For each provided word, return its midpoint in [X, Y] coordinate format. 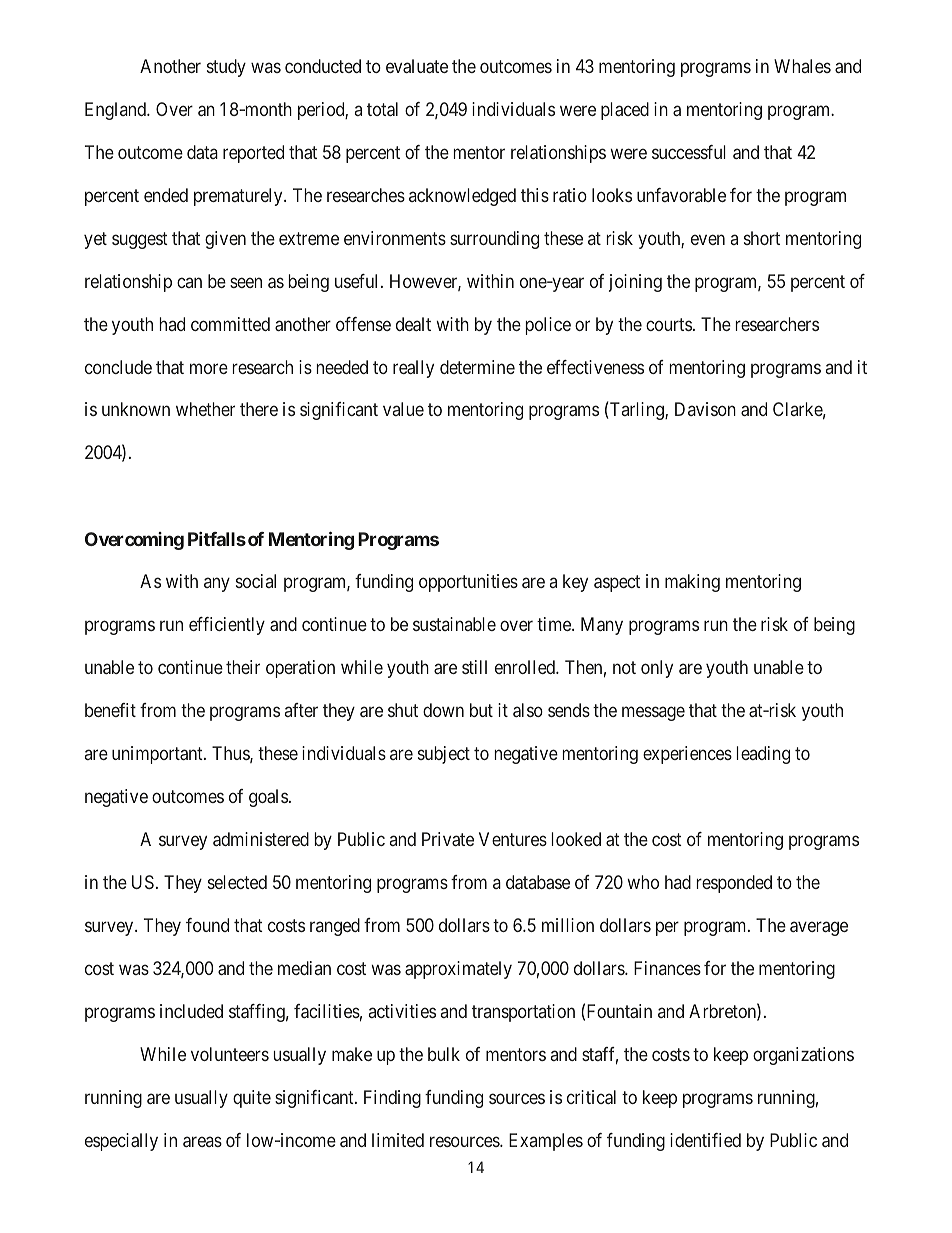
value [403, 409]
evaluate [417, 66]
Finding [392, 1099]
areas [202, 1141]
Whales [802, 66]
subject [444, 755]
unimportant [158, 755]
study [226, 68]
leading [763, 755]
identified [705, 1140]
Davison [705, 409]
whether [205, 409]
